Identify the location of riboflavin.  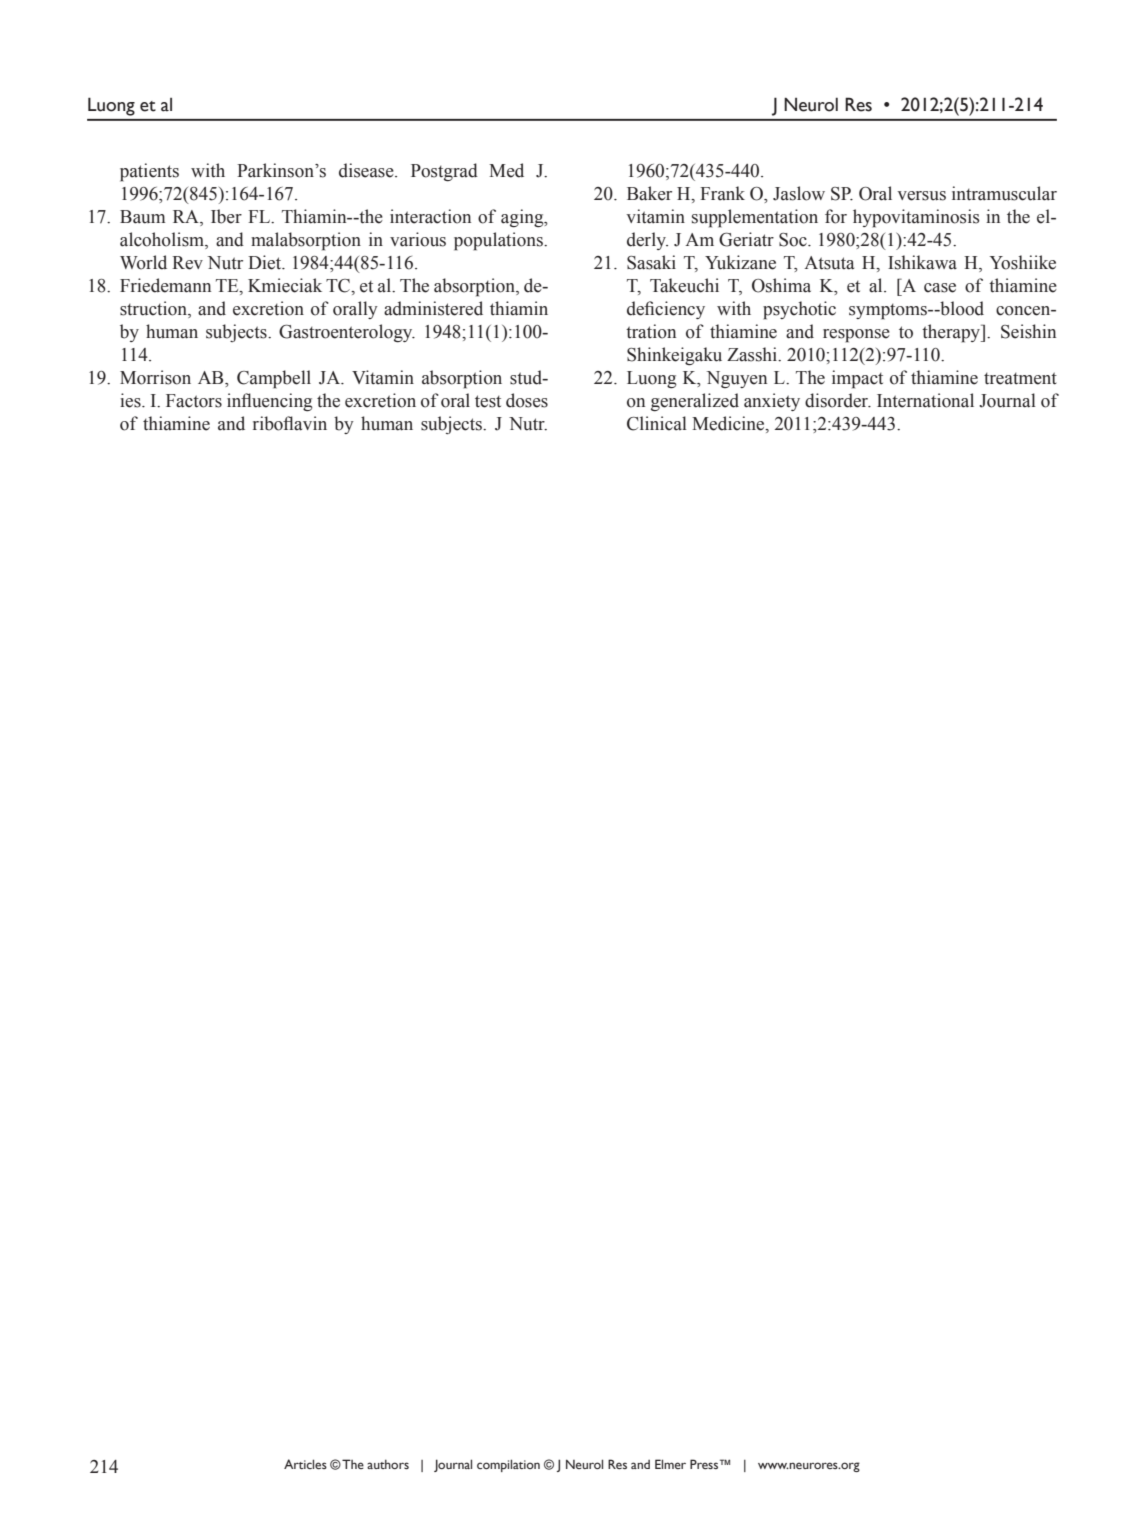
(290, 423).
